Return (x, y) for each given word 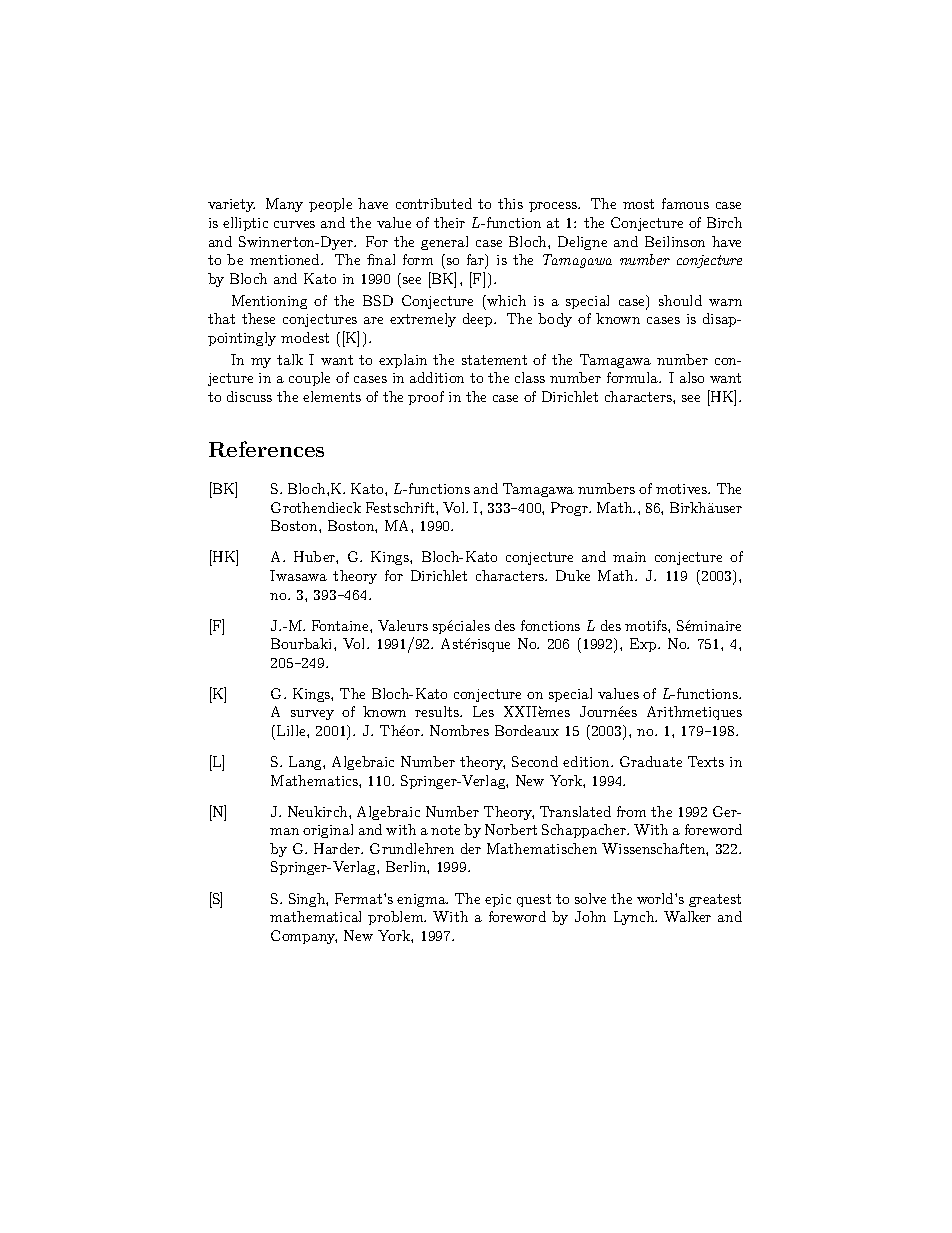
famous (685, 203)
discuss (249, 396)
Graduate (651, 761)
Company (304, 937)
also (692, 377)
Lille (292, 730)
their (449, 222)
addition (437, 377)
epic (498, 900)
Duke (573, 575)
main (629, 557)
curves (294, 224)
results (438, 711)
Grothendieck (316, 507)
